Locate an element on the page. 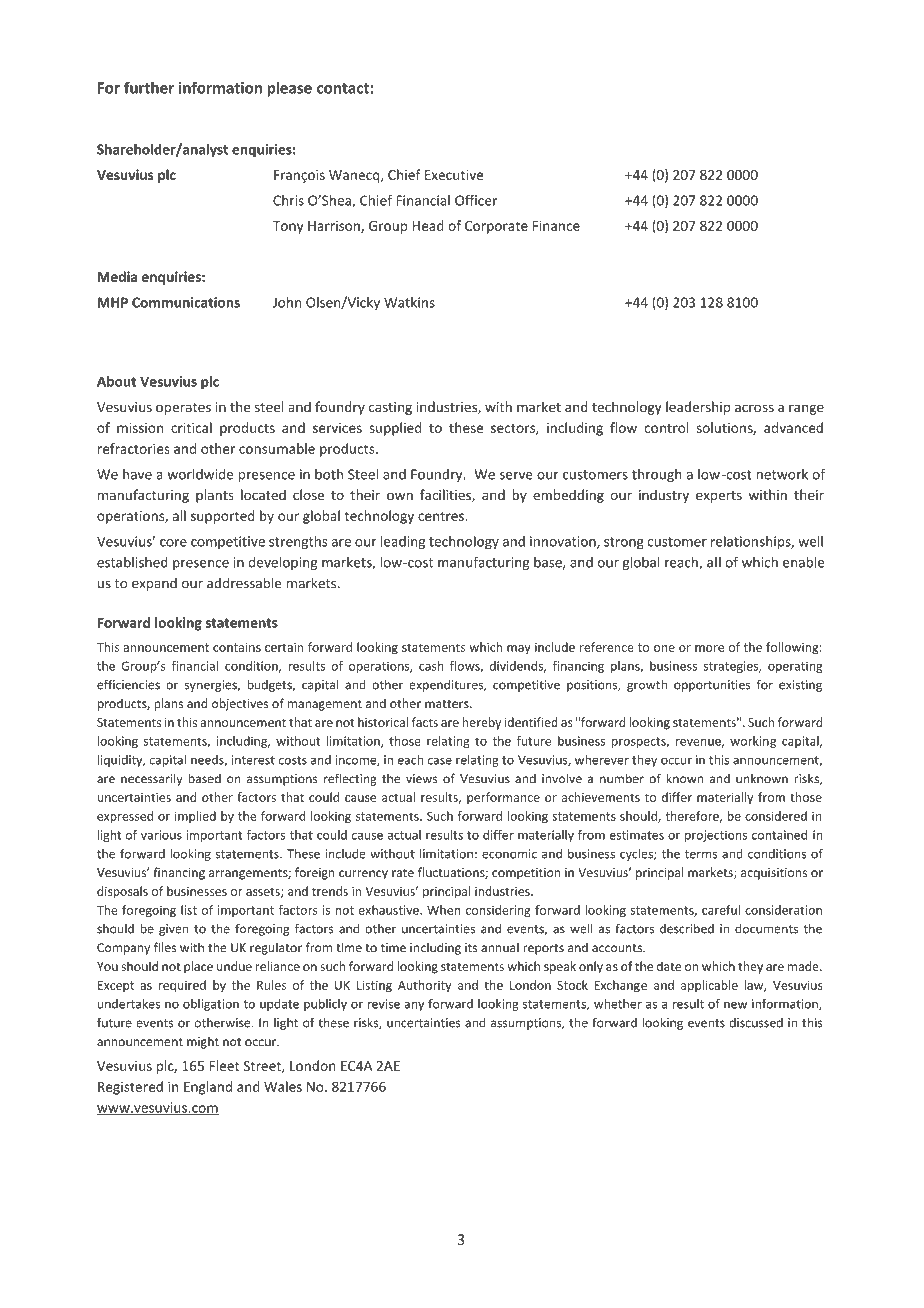 The image size is (924, 1308). might is located at coordinates (203, 1042).
